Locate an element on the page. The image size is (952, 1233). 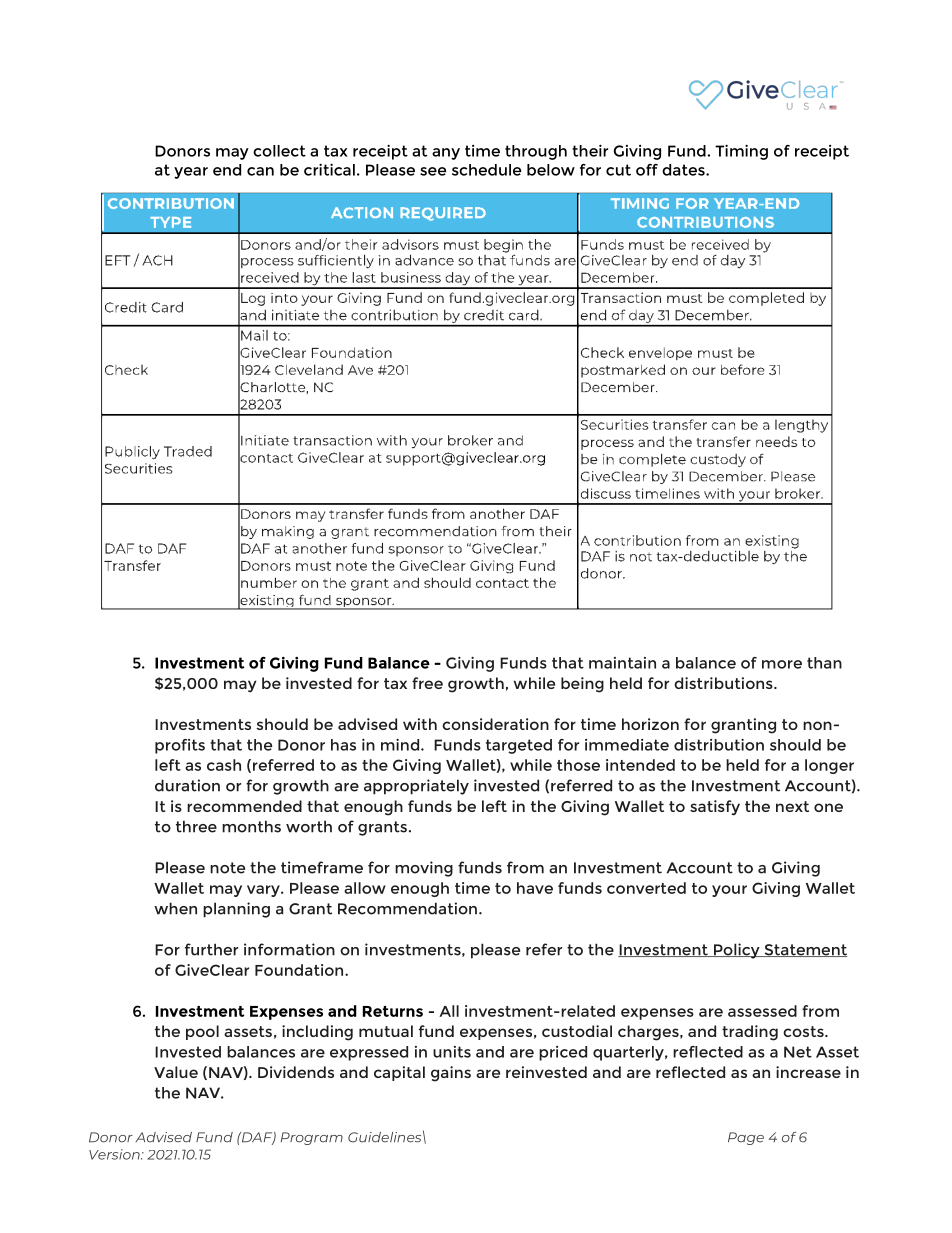
year is located at coordinates (191, 173).
